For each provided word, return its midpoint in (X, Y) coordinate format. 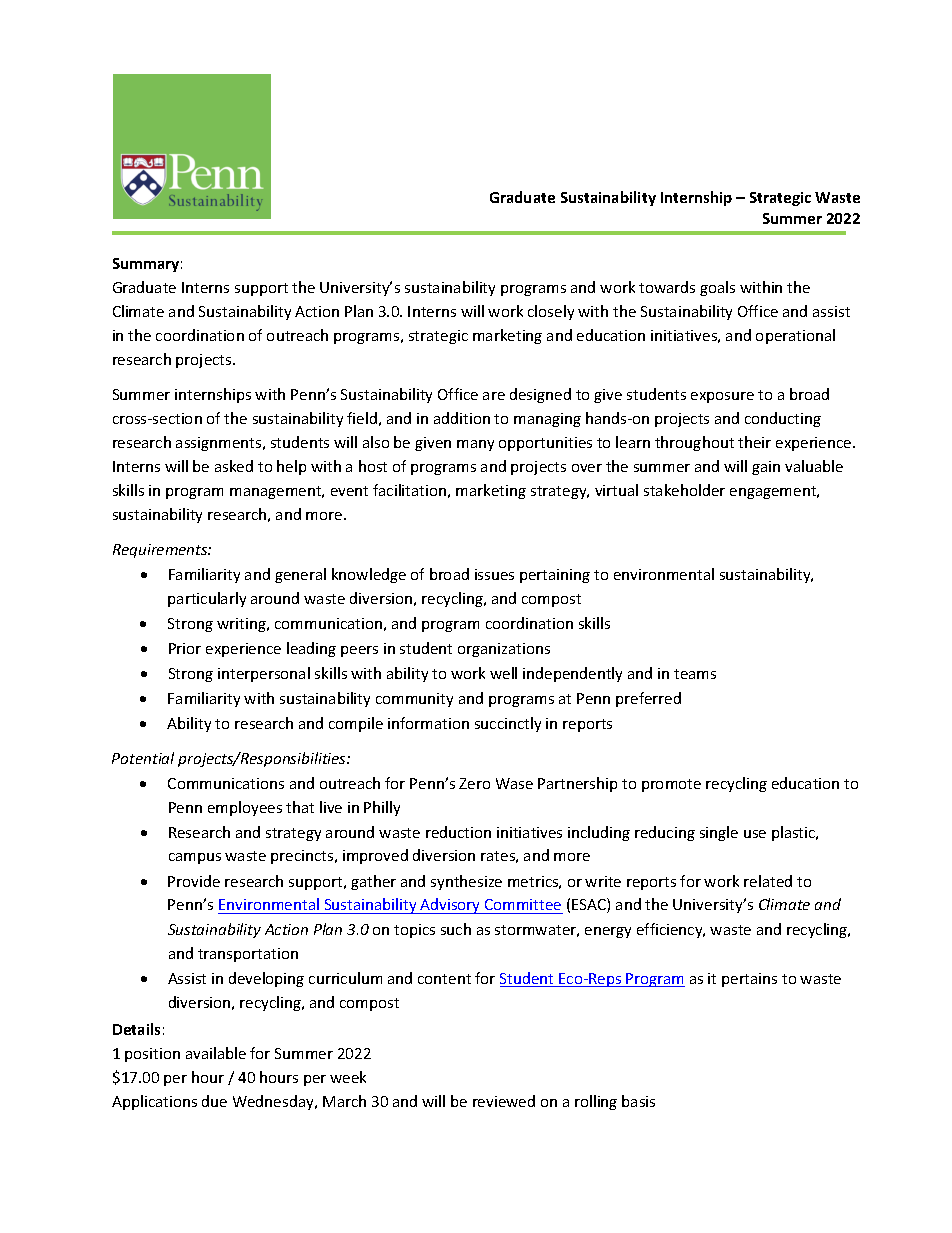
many (475, 445)
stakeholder (684, 490)
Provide (194, 881)
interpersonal (264, 674)
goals (717, 288)
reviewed (504, 1101)
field (362, 418)
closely (551, 312)
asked (234, 466)
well (503, 673)
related (768, 881)
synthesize (466, 882)
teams (695, 674)
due (214, 1101)
